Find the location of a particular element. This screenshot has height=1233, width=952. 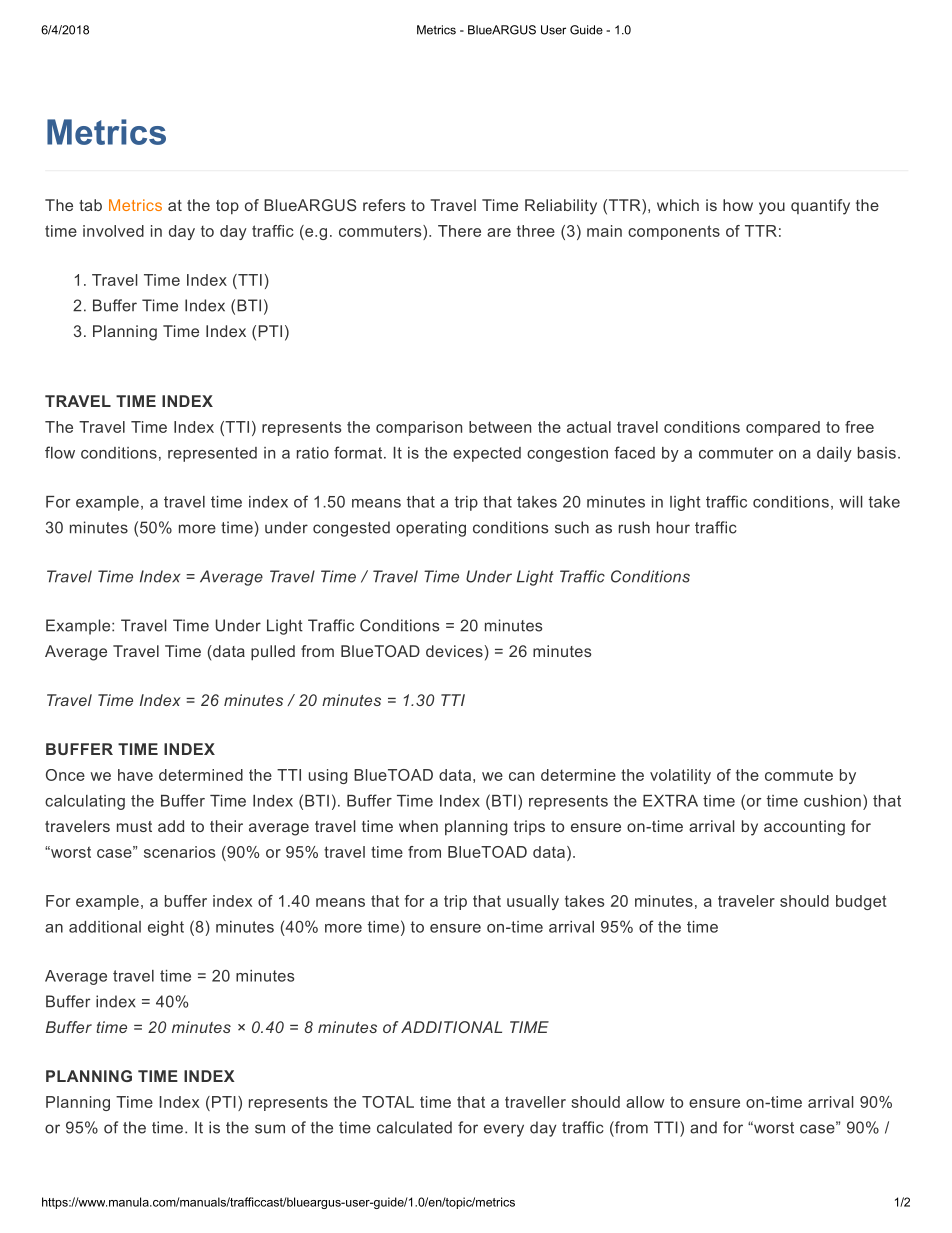

scenarios is located at coordinates (179, 852).
